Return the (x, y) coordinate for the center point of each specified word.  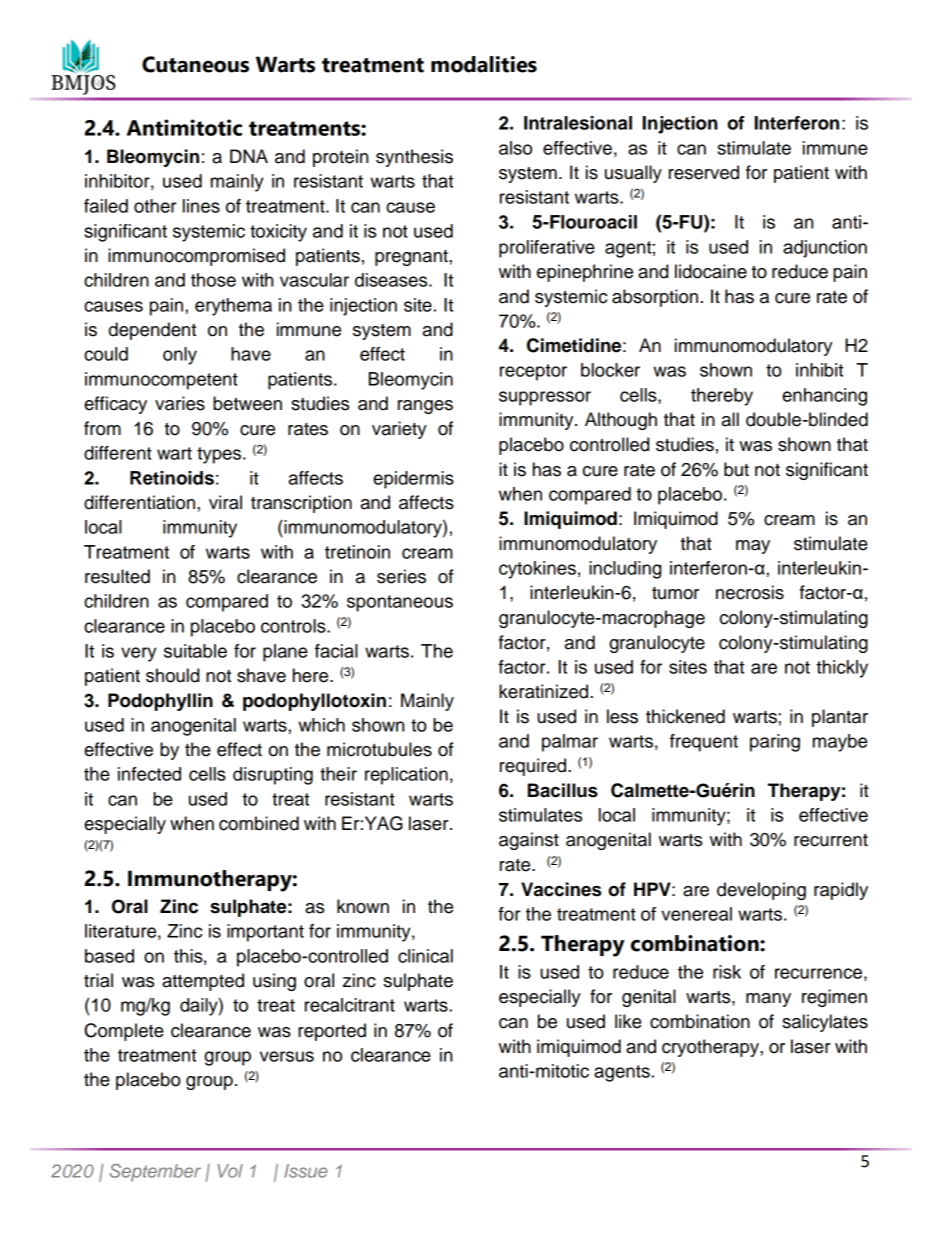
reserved (704, 172)
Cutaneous (195, 64)
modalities (484, 64)
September (155, 1172)
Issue (306, 1171)
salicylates (825, 1023)
